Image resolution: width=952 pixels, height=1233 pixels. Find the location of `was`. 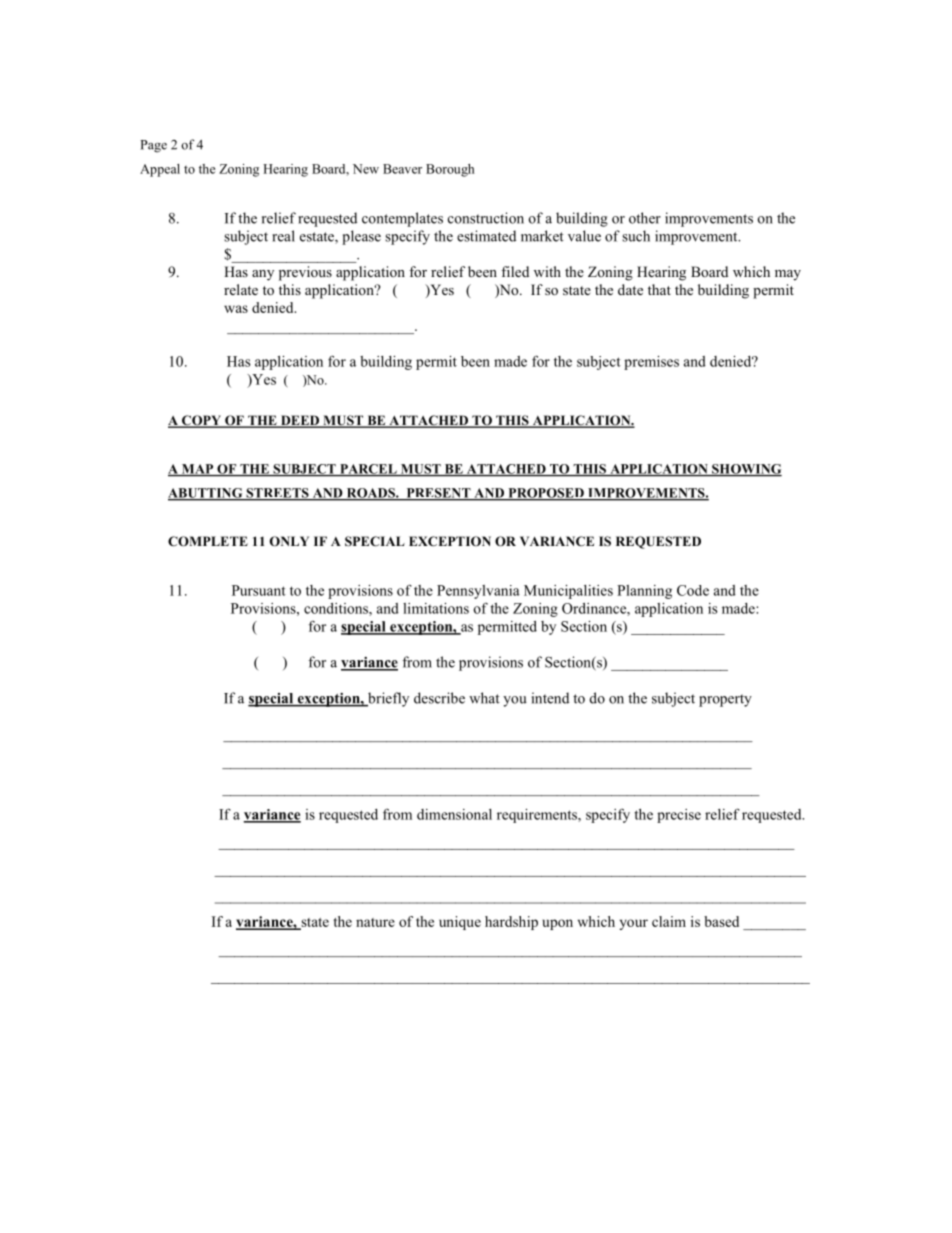

was is located at coordinates (236, 309).
